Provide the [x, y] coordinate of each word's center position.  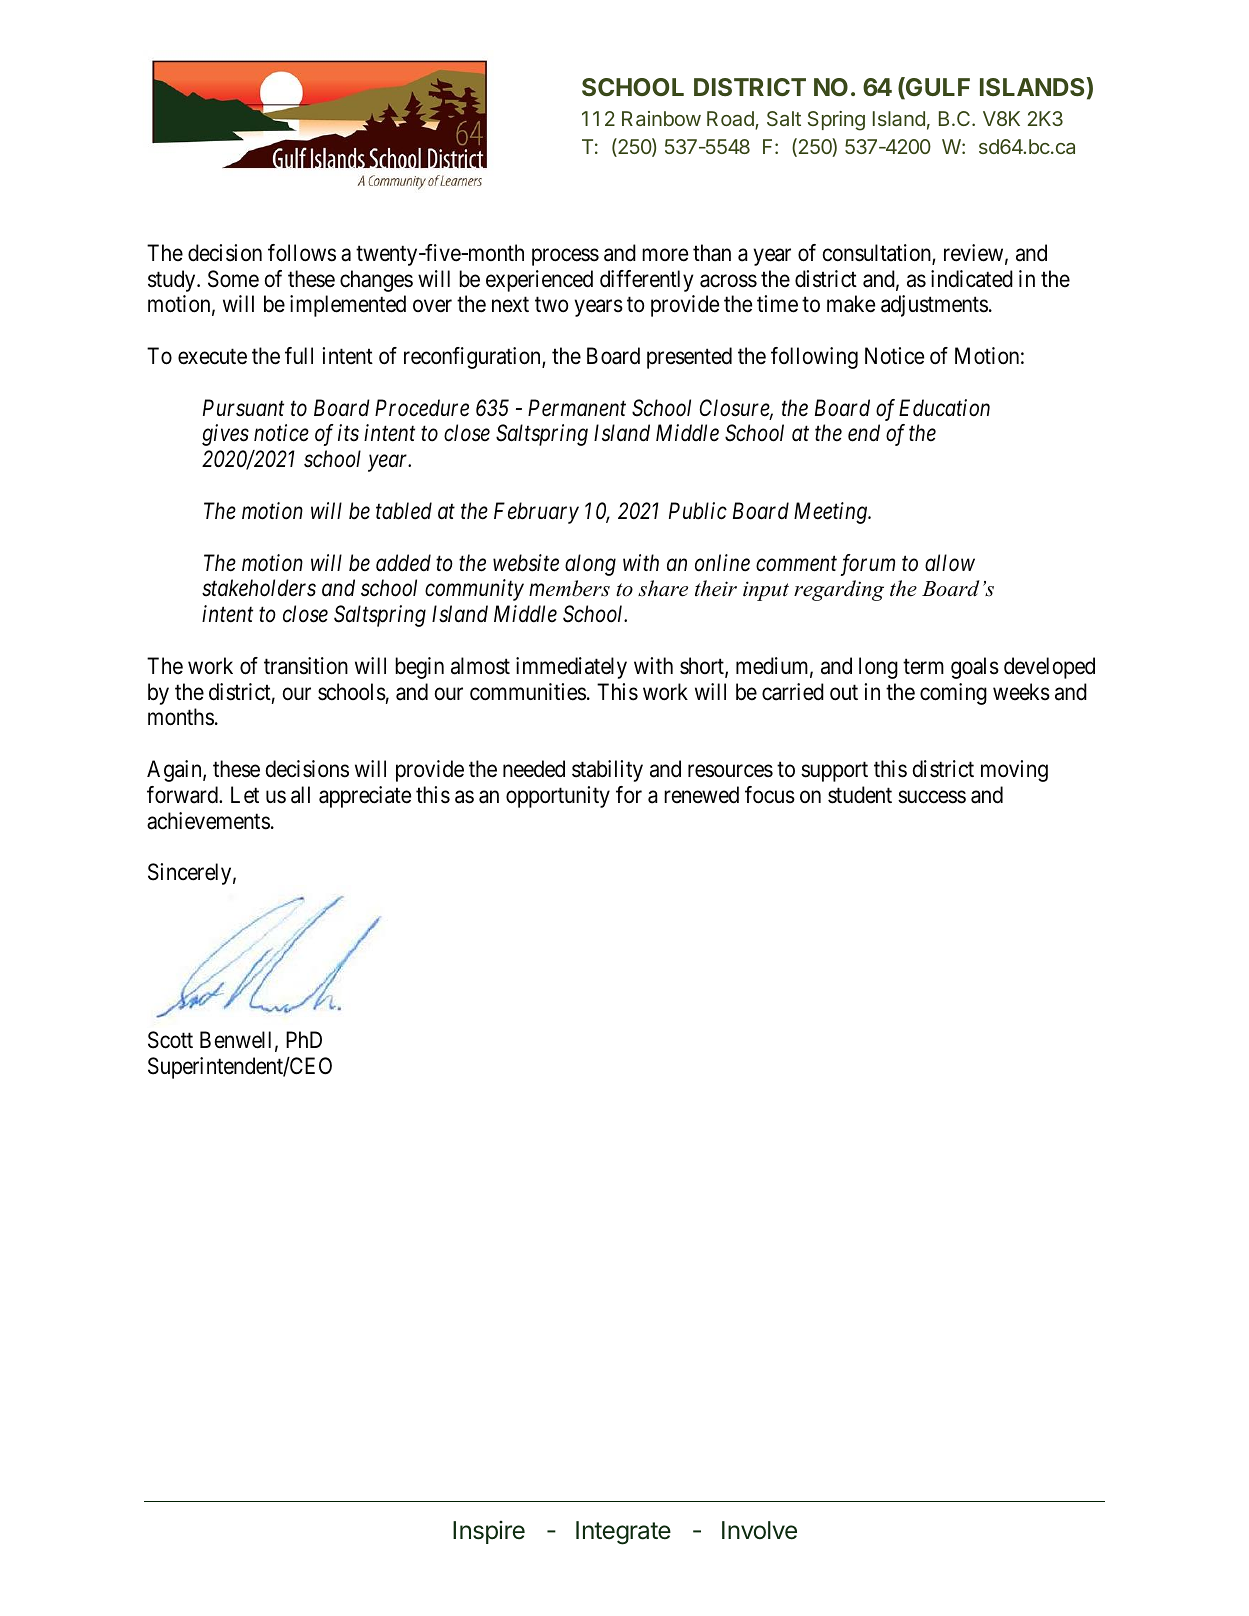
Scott [170, 1040]
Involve [759, 1530]
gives [225, 435]
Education [944, 408]
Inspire [489, 1532]
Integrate [623, 1533]
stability [607, 771]
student [860, 795]
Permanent [577, 408]
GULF [937, 88]
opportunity [558, 797]
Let [245, 795]
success [932, 797]
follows [302, 253]
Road [731, 120]
